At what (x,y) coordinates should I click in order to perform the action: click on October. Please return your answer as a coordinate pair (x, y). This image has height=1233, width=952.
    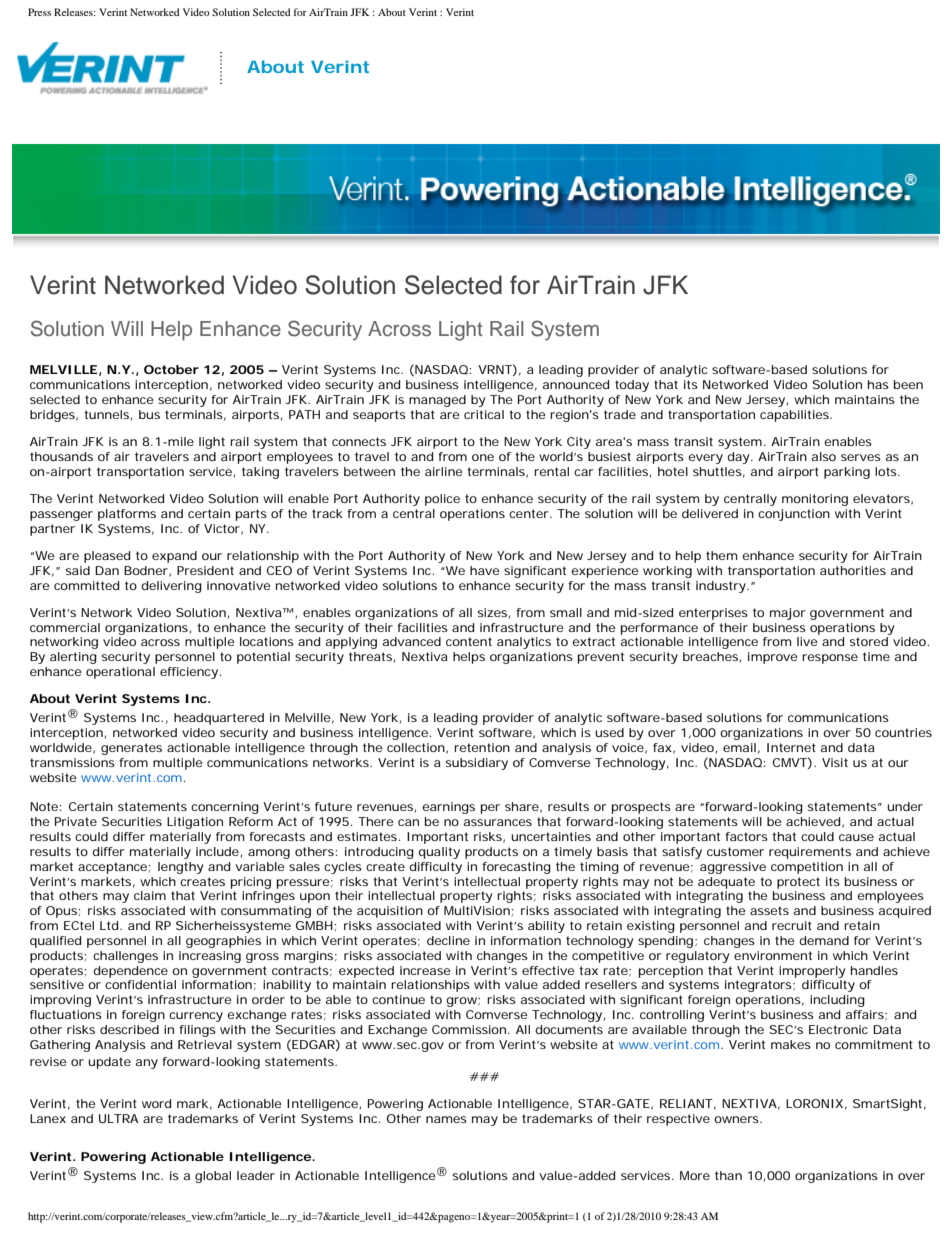
    Looking at the image, I should click on (171, 369).
